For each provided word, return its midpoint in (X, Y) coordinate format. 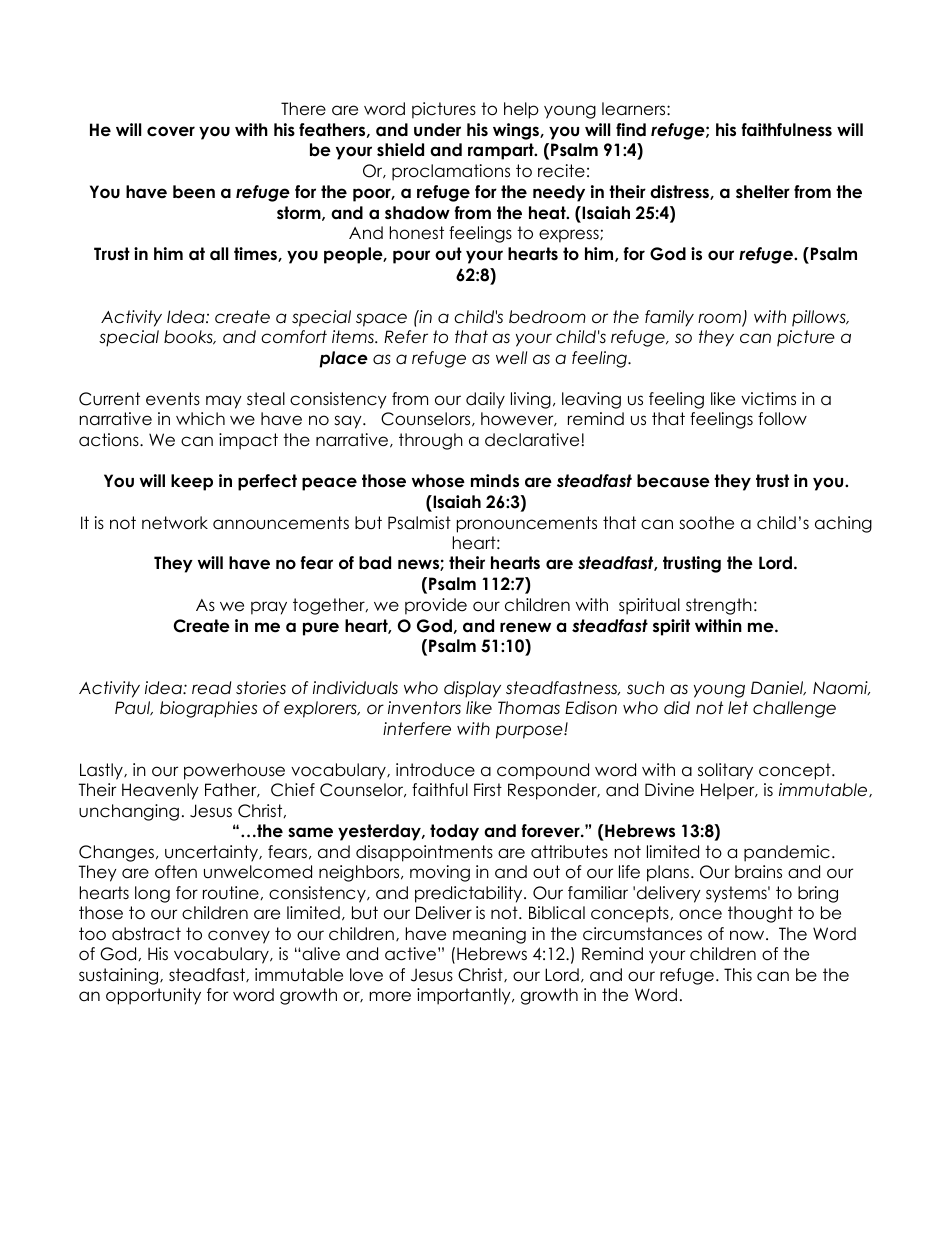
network (175, 523)
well (511, 358)
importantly (465, 996)
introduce (435, 770)
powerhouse (234, 771)
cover (171, 131)
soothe (706, 523)
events (173, 399)
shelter (763, 192)
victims (768, 399)
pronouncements (527, 524)
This (738, 974)
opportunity (153, 996)
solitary (725, 771)
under (437, 130)
